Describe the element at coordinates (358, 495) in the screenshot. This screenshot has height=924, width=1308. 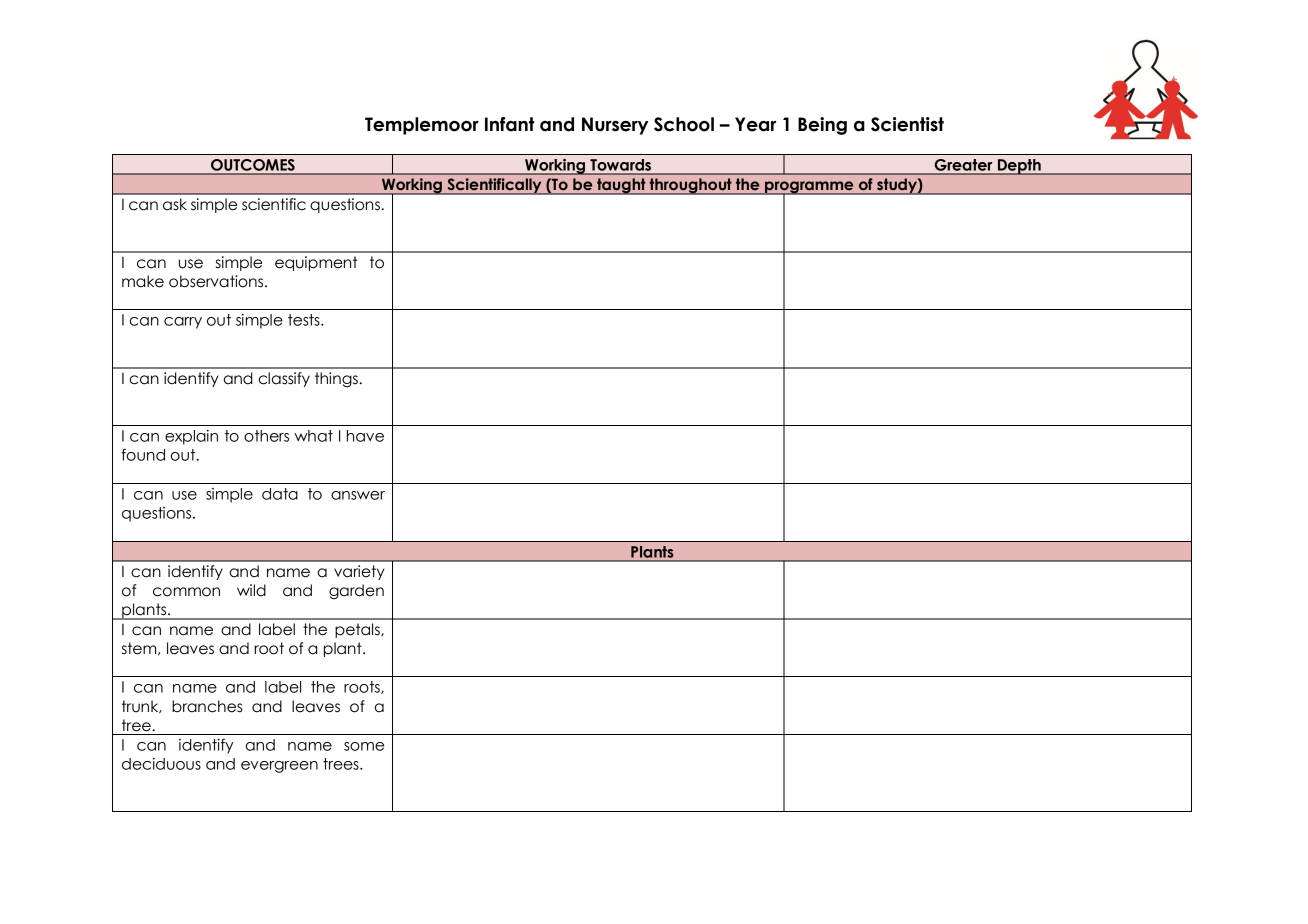
I see `answer` at that location.
